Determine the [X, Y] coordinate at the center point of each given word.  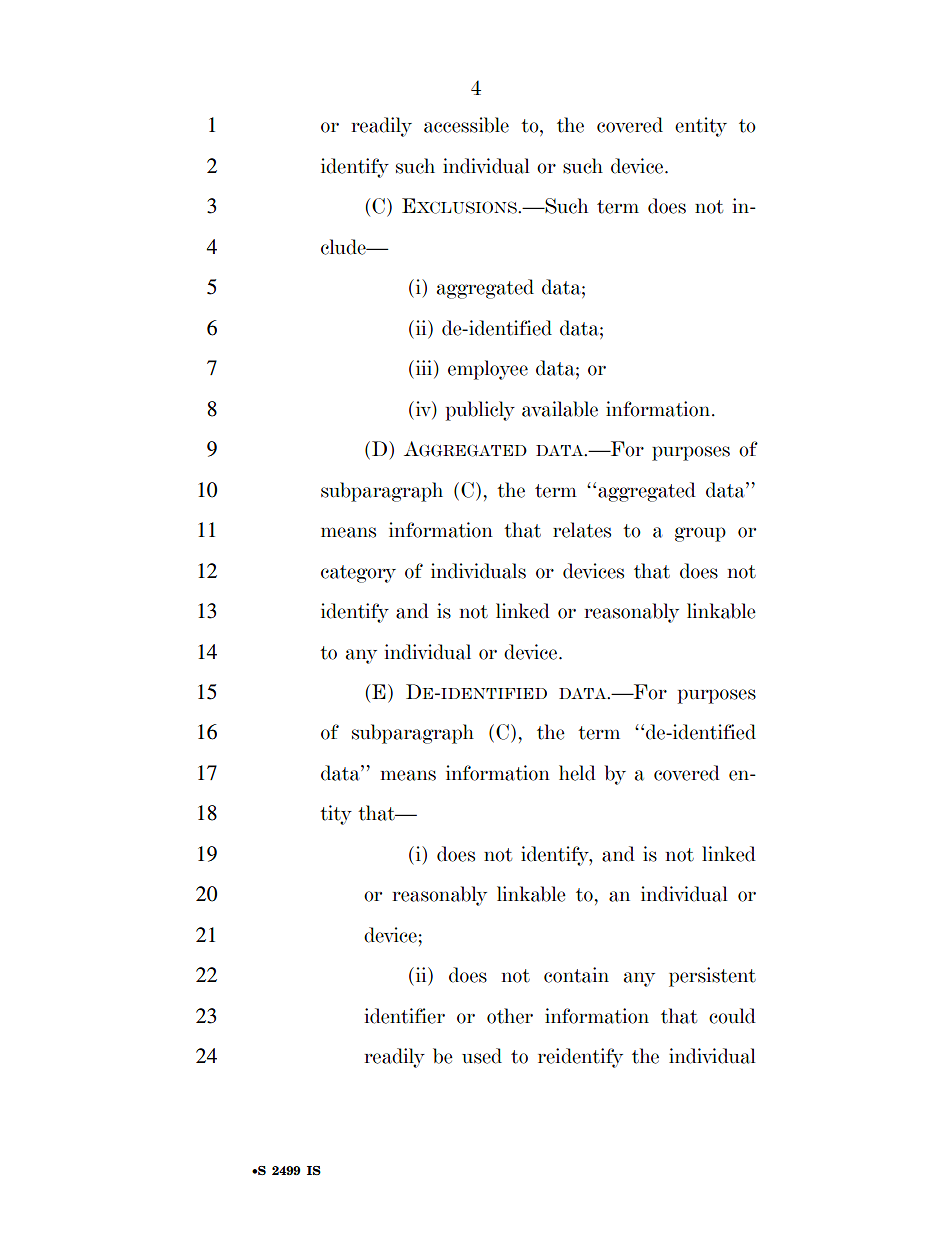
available [560, 409]
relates [582, 530]
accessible [466, 125]
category [358, 574]
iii [424, 369]
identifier [405, 1016]
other [510, 1016]
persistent [712, 977]
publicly [480, 411]
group [700, 534]
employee [488, 370]
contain [576, 975]
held [577, 773]
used [482, 1056]
